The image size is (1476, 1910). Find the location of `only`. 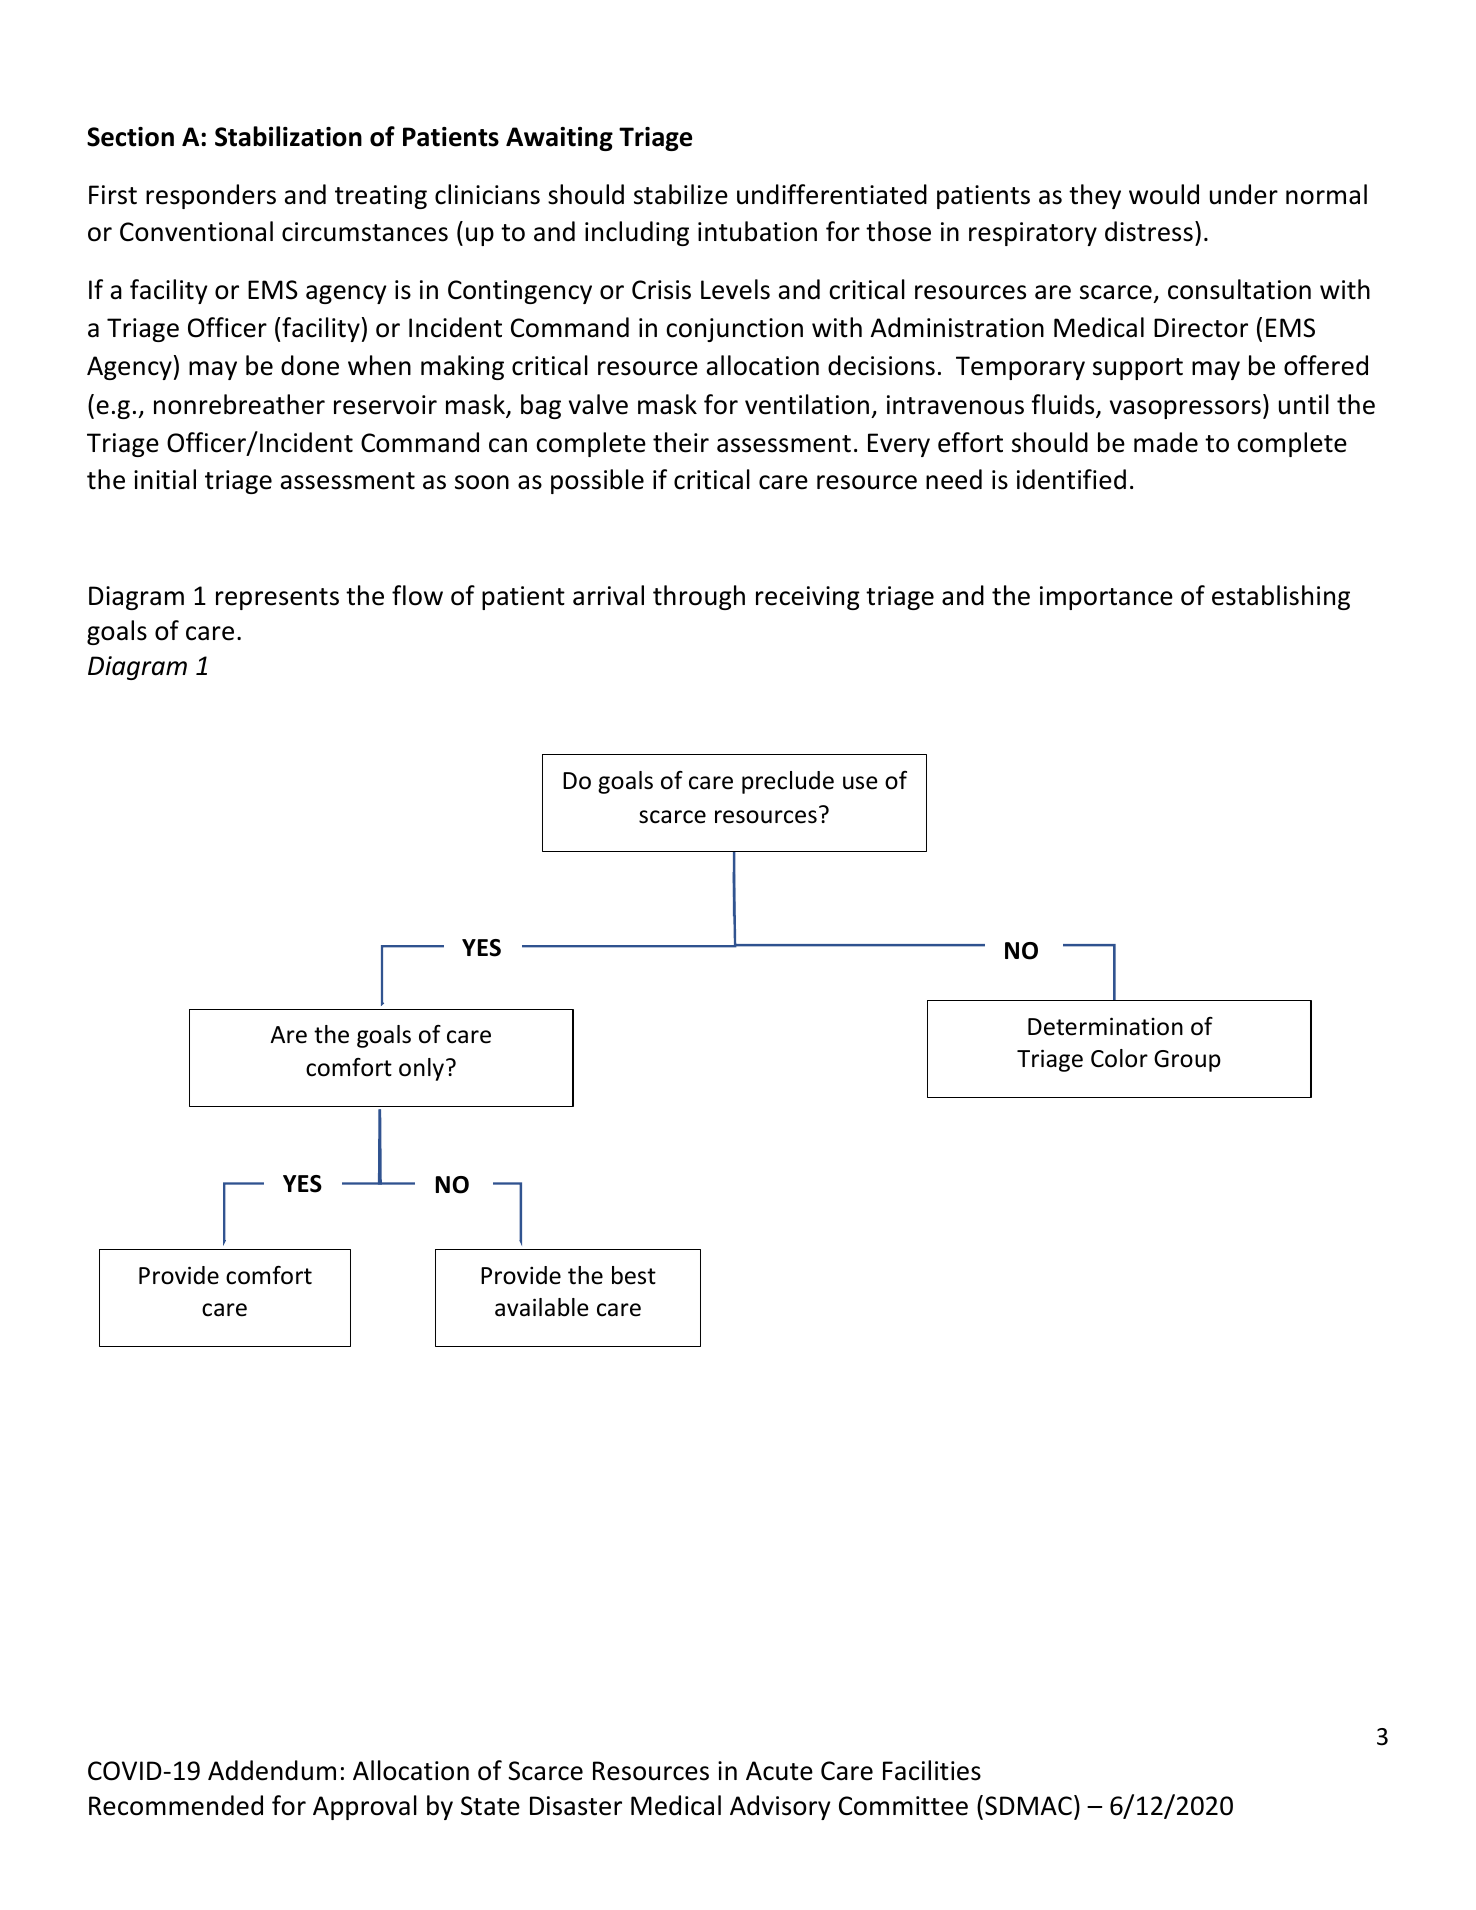

only is located at coordinates (421, 1069).
